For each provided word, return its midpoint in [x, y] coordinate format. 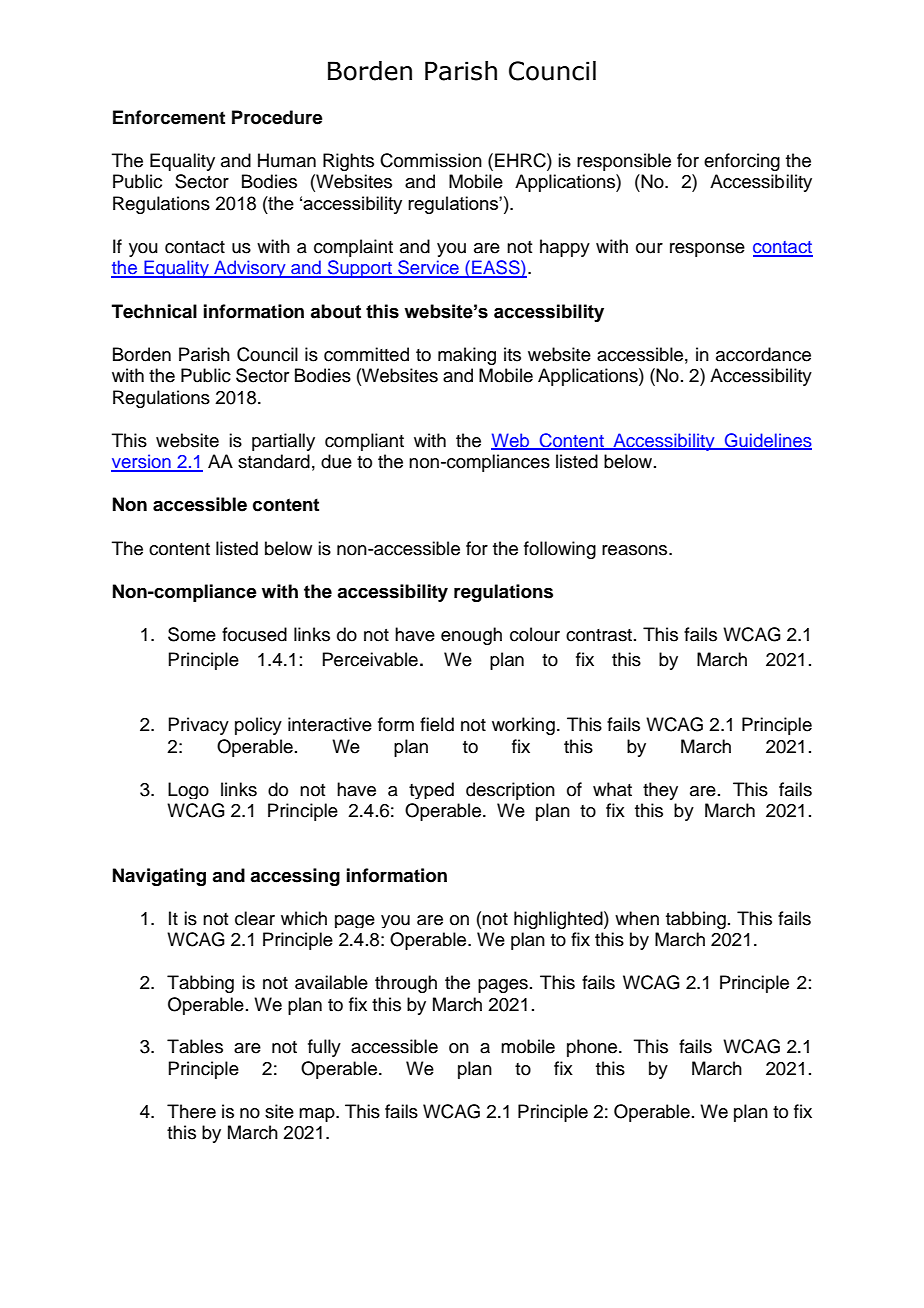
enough [471, 636]
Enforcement [169, 117]
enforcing [742, 162]
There [191, 1111]
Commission [431, 160]
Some [192, 634]
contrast [599, 635]
